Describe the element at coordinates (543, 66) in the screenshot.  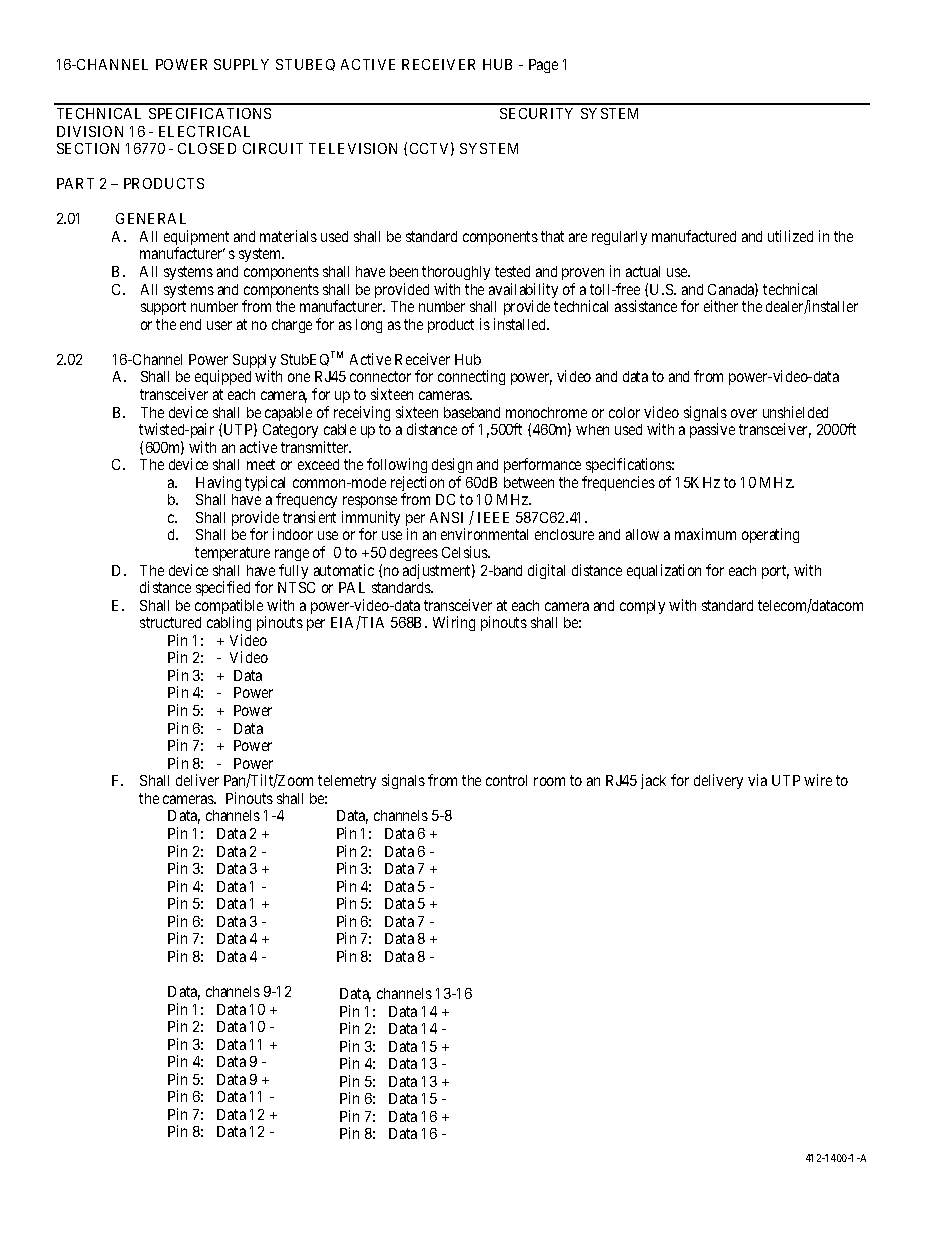
I see `Page` at that location.
